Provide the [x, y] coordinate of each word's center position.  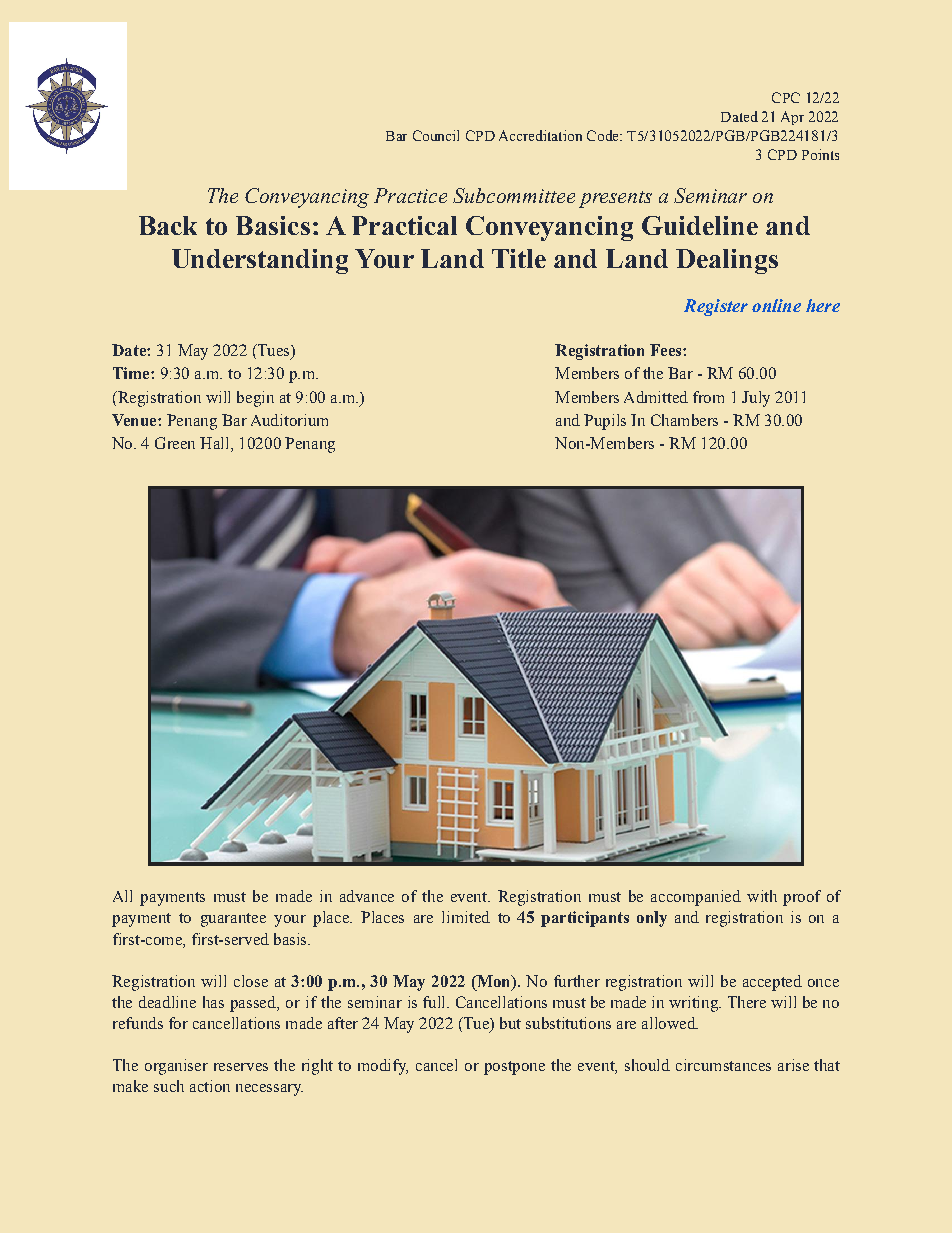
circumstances [723, 1065]
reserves [241, 1067]
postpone [514, 1068]
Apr [792, 118]
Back [168, 225]
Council [436, 135]
